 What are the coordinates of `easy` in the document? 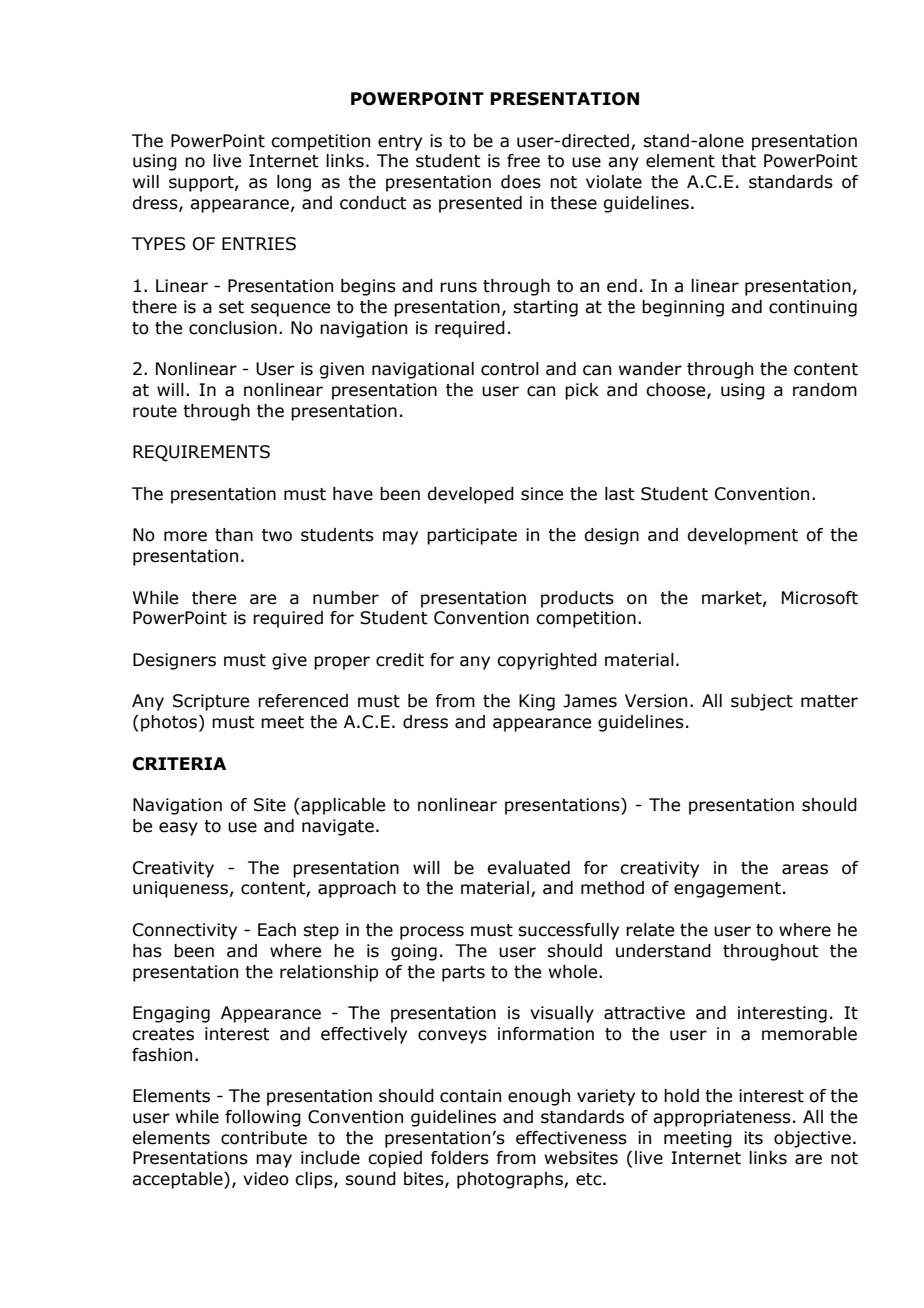 It's located at (178, 829).
